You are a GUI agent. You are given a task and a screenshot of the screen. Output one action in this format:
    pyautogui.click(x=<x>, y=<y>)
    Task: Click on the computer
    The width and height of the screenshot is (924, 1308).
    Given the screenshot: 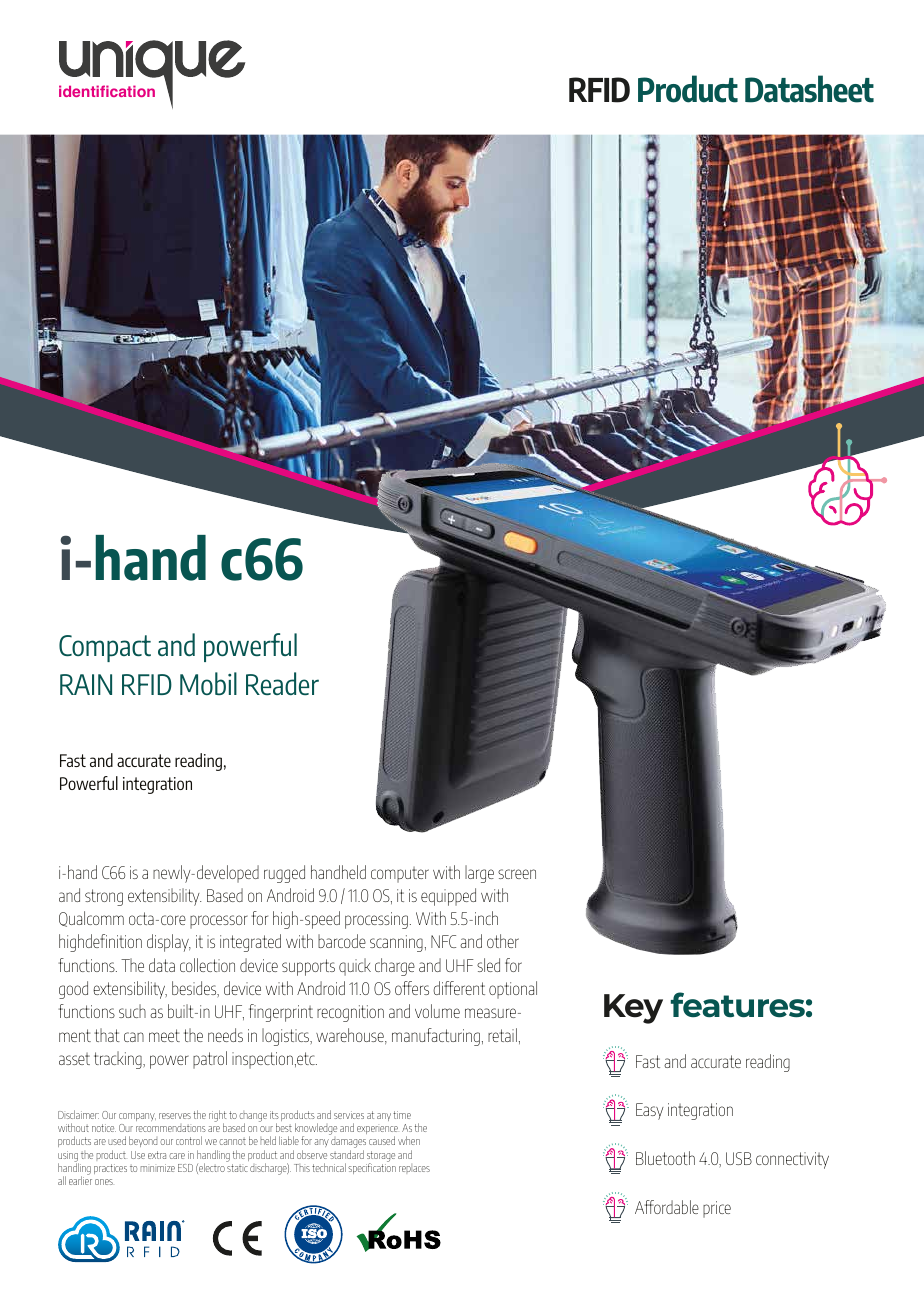 What is the action you would take?
    pyautogui.click(x=400, y=875)
